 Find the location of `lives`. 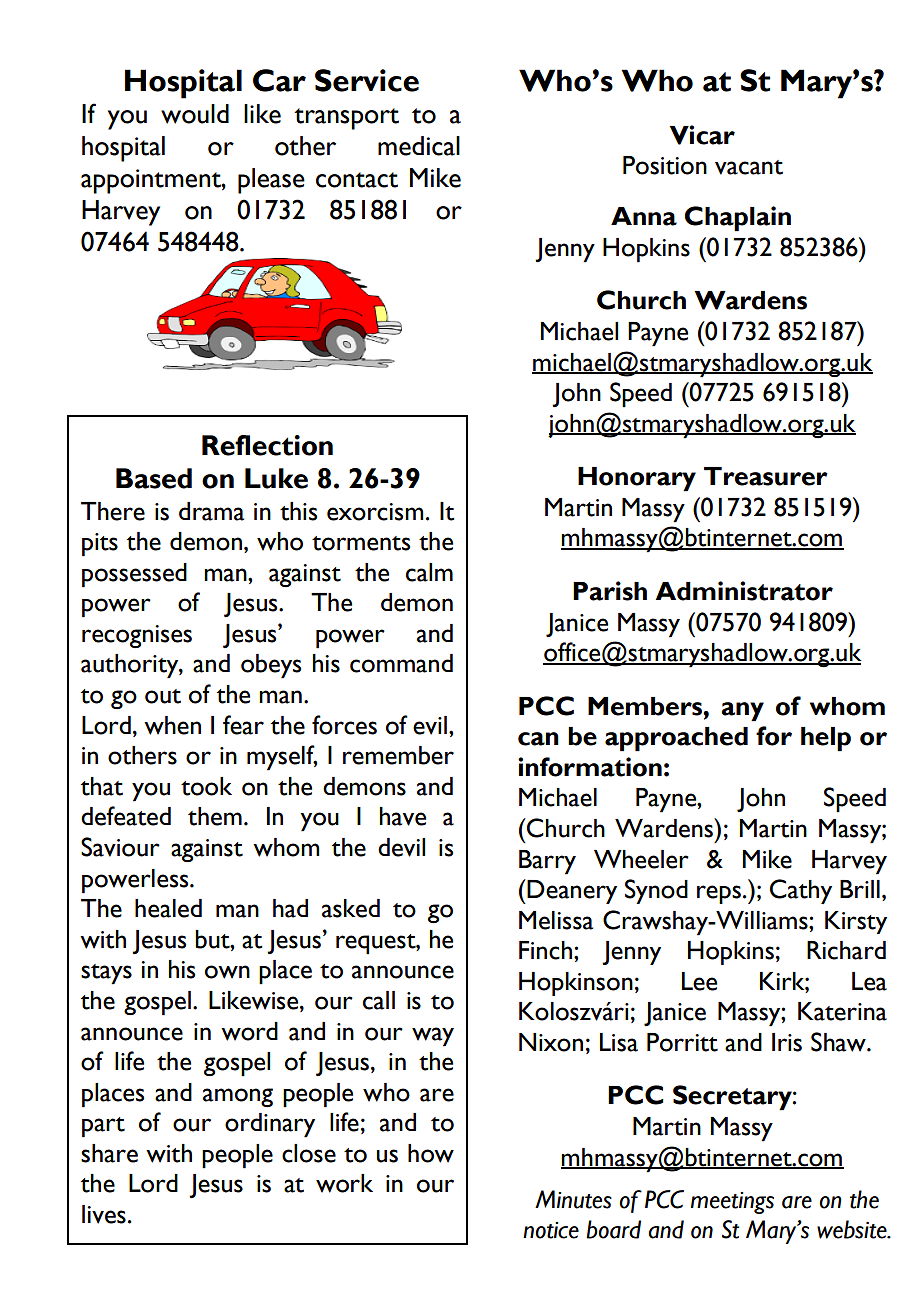

lives is located at coordinates (104, 1214).
